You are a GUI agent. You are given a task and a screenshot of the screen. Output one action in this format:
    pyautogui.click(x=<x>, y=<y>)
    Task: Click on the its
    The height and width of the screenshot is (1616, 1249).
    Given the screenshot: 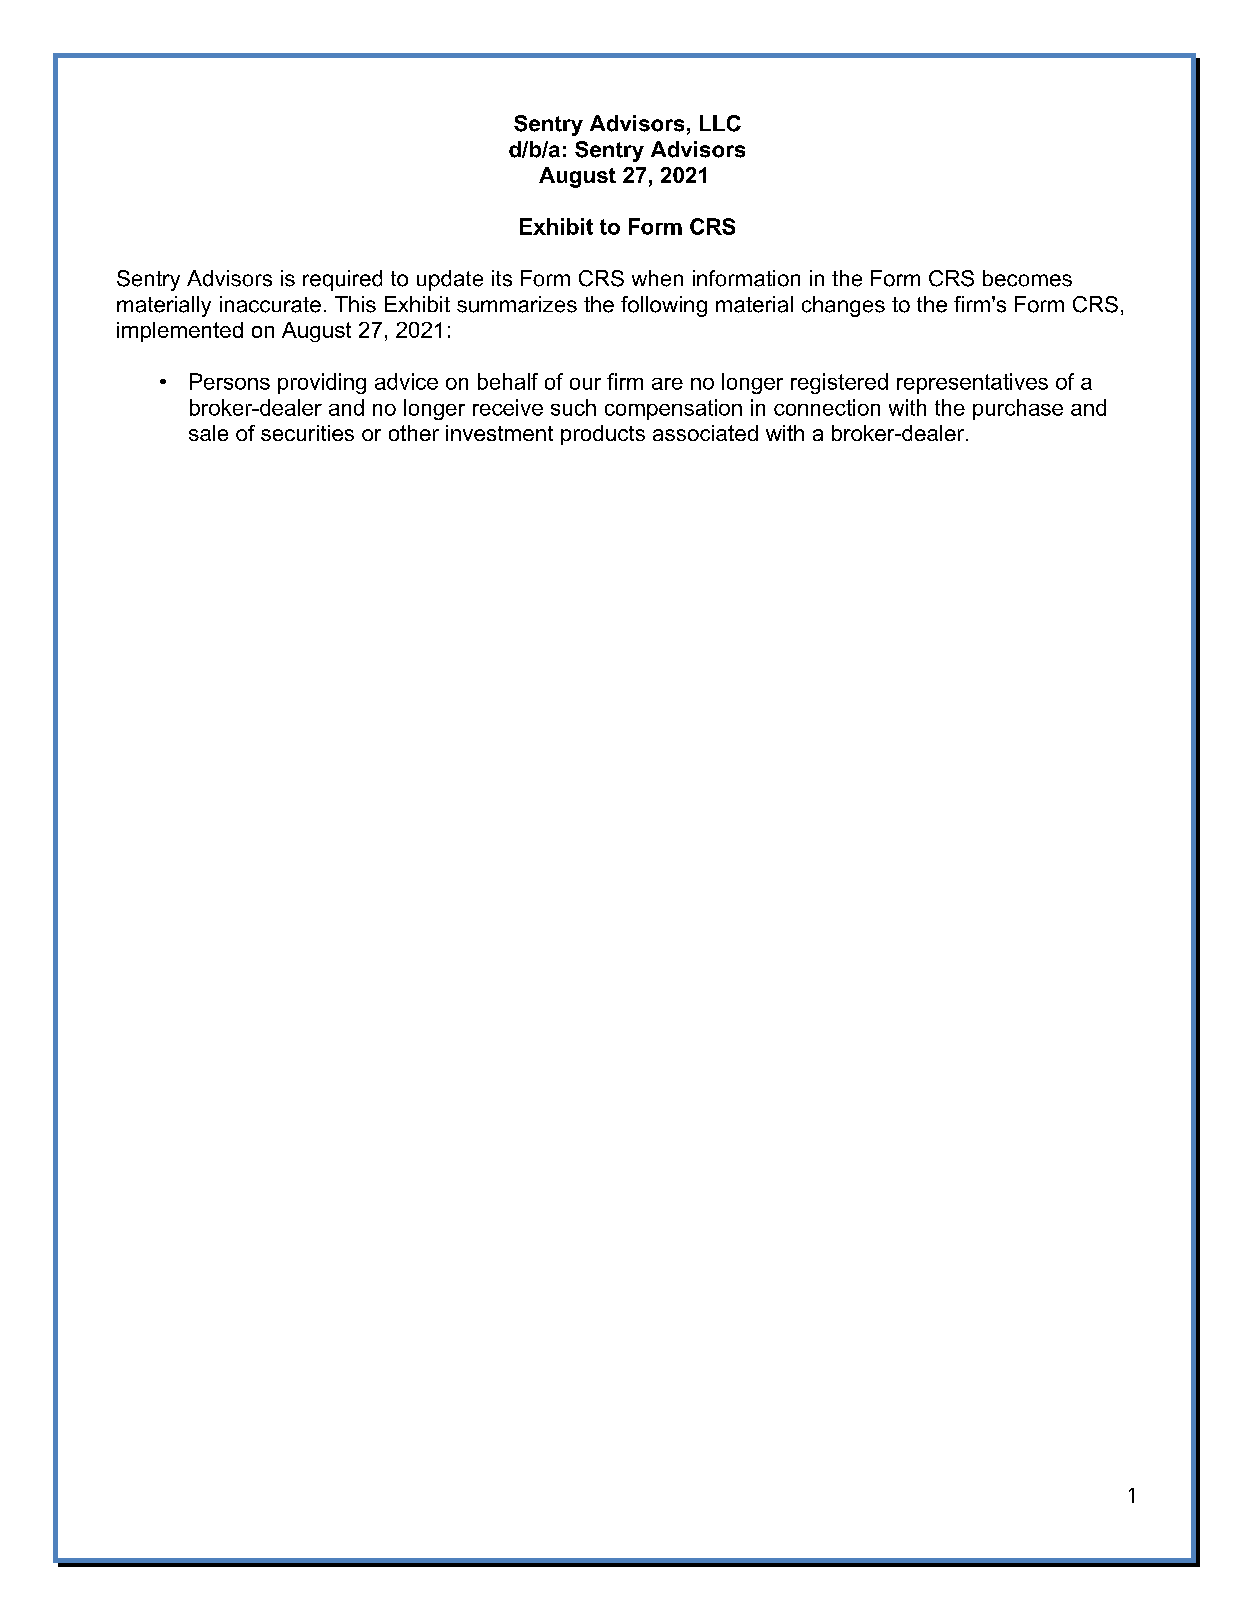 What is the action you would take?
    pyautogui.click(x=502, y=278)
